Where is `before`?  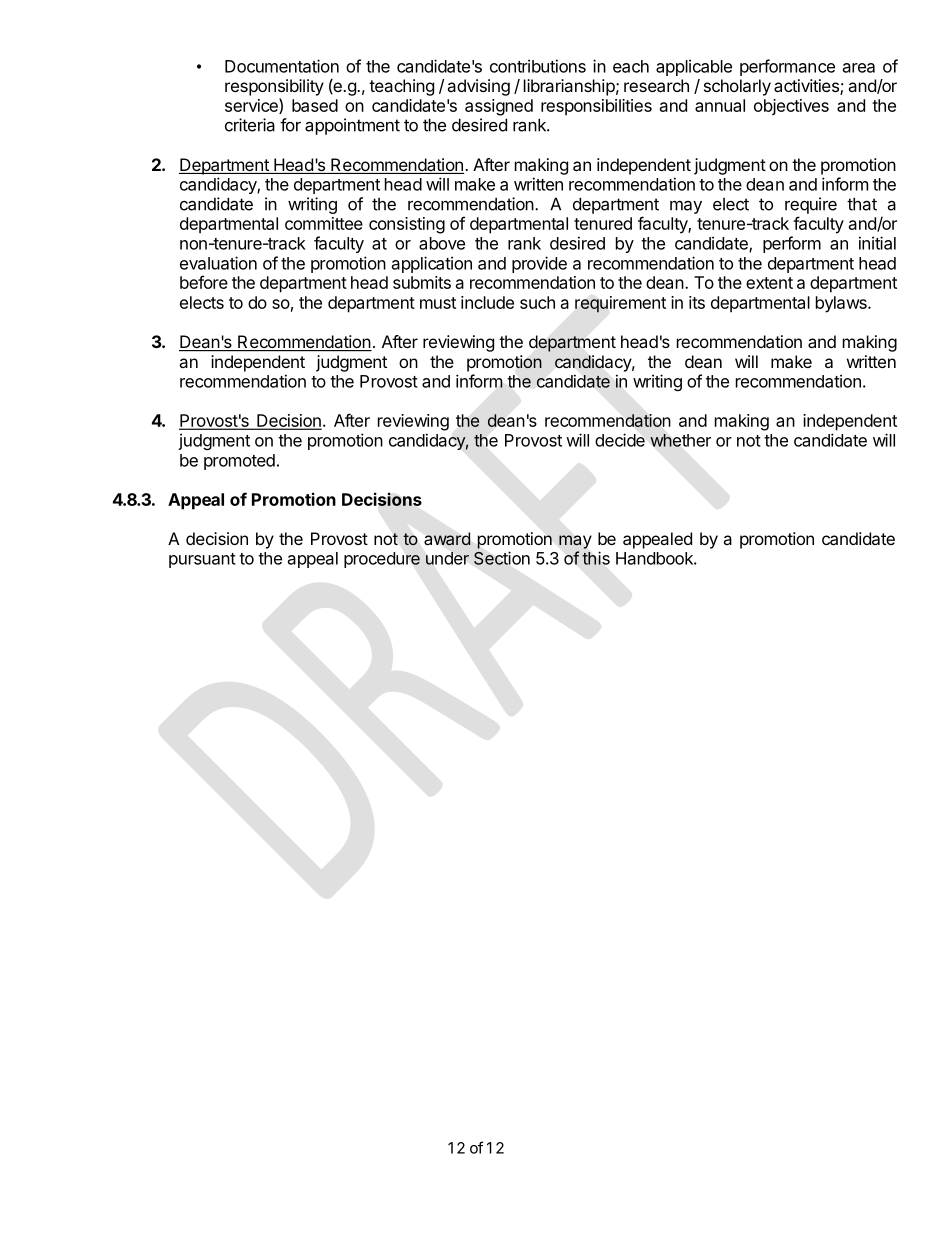 before is located at coordinates (204, 282).
